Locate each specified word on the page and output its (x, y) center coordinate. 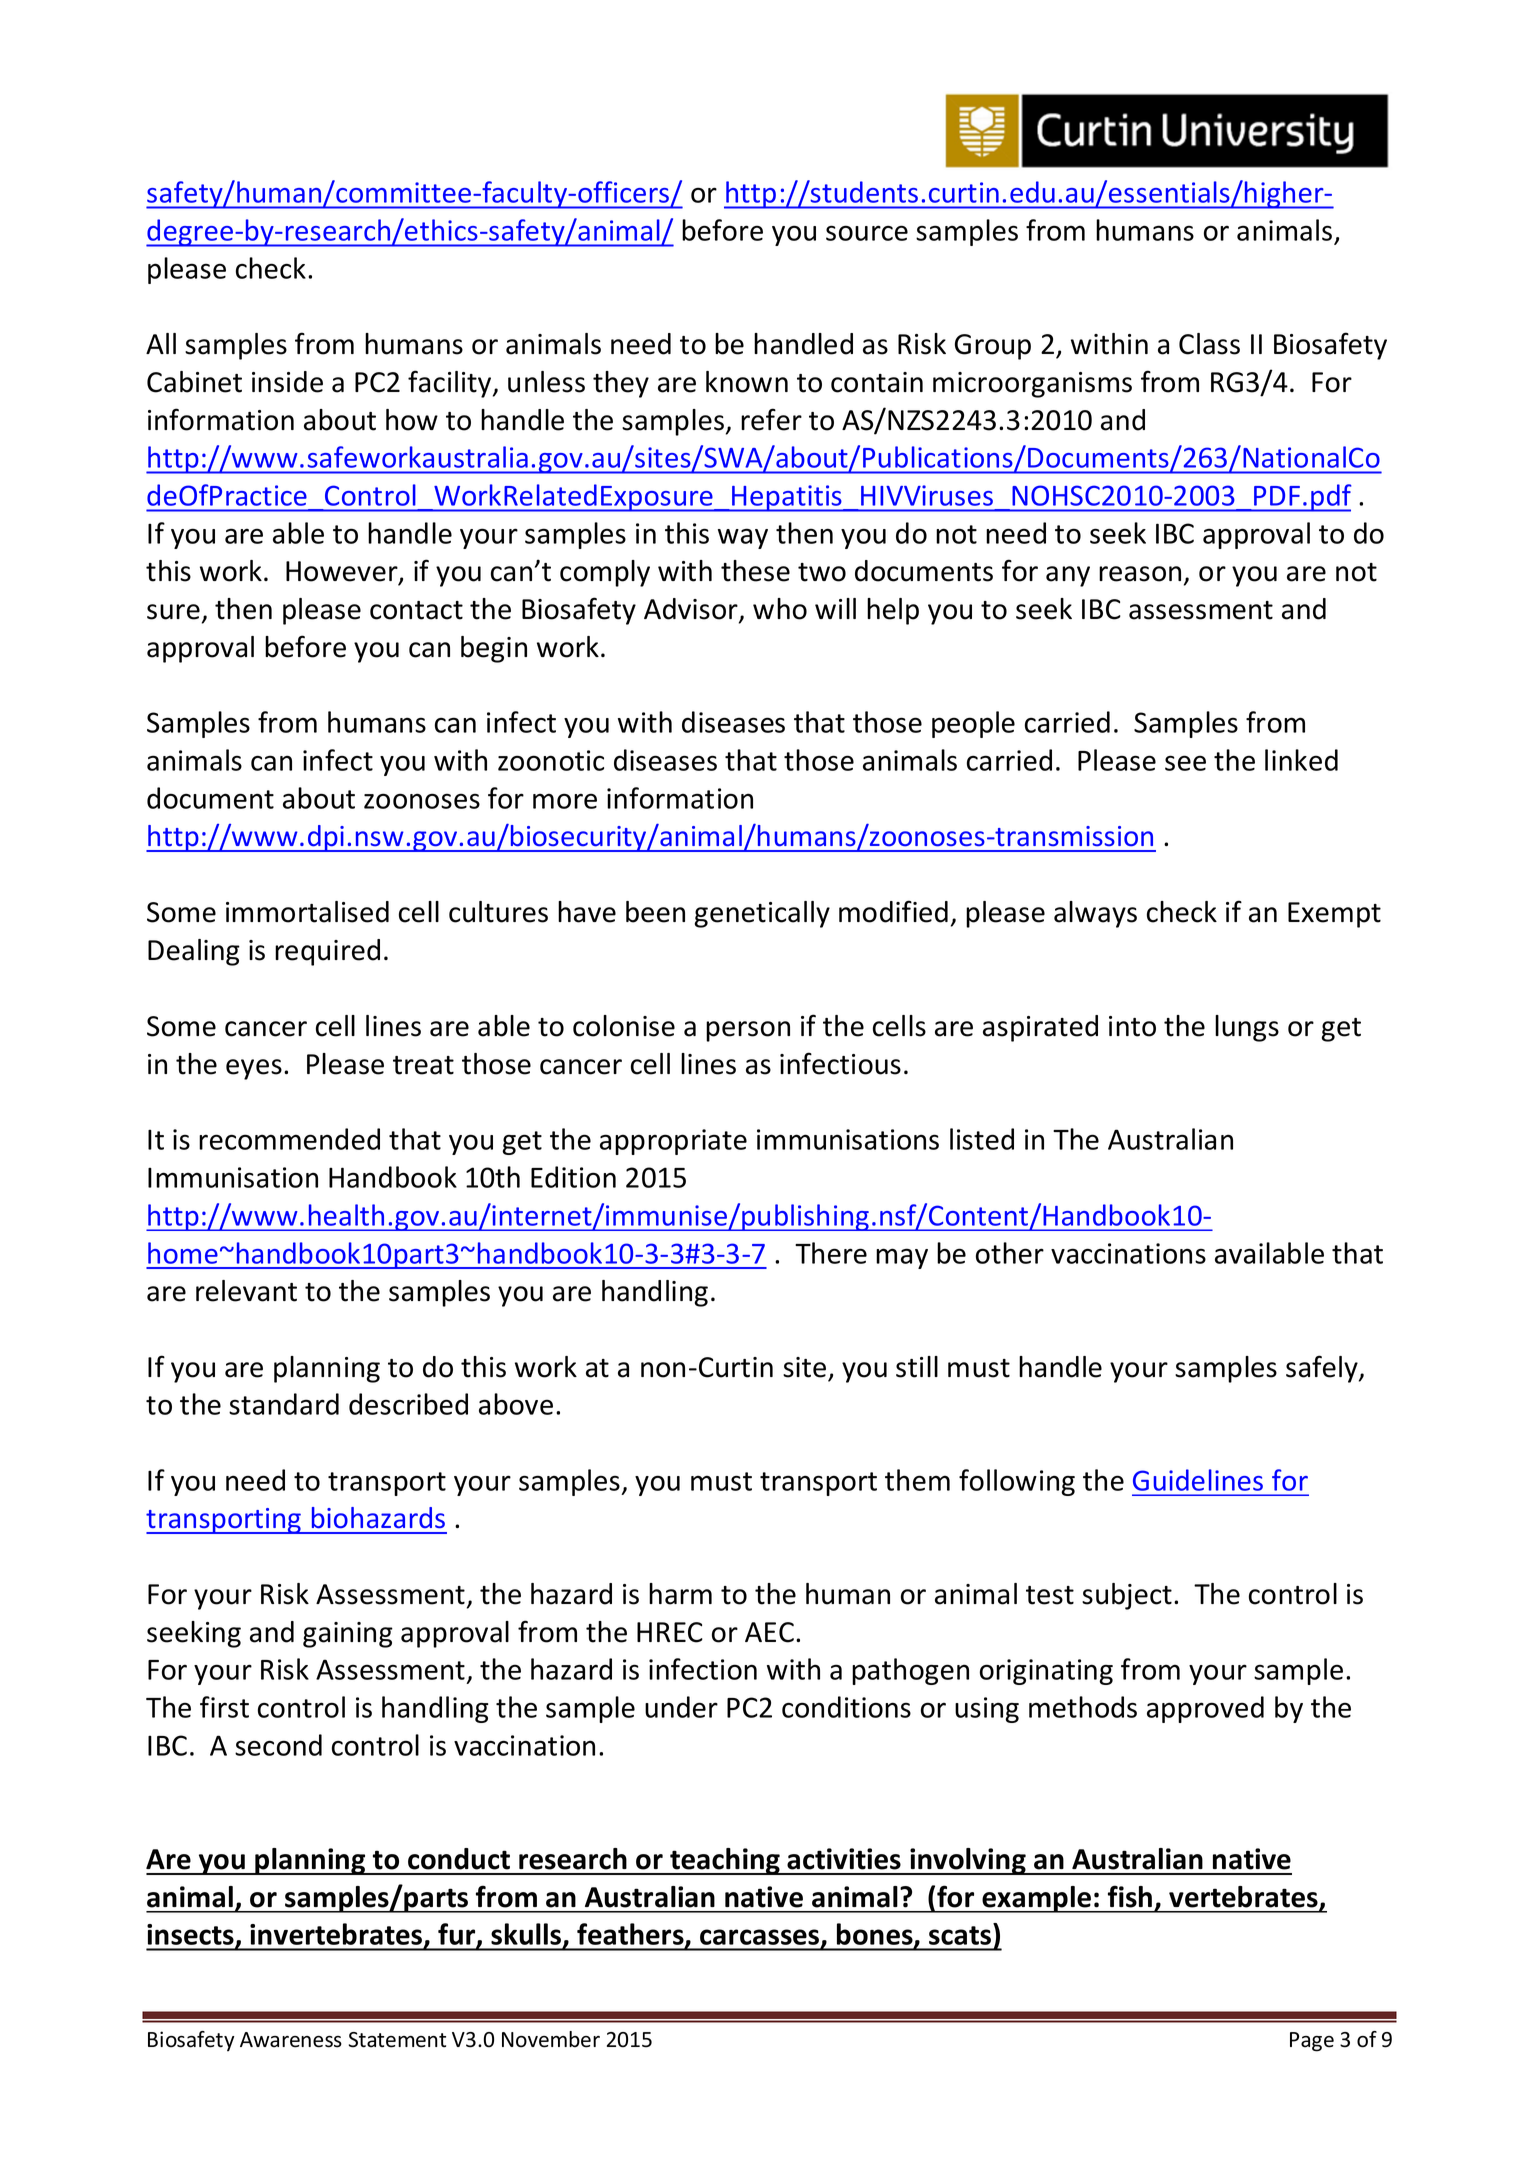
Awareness (291, 2040)
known (747, 382)
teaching (725, 1861)
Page (1312, 2042)
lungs (1247, 1028)
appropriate (673, 1142)
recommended (289, 1139)
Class (1209, 344)
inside (287, 382)
